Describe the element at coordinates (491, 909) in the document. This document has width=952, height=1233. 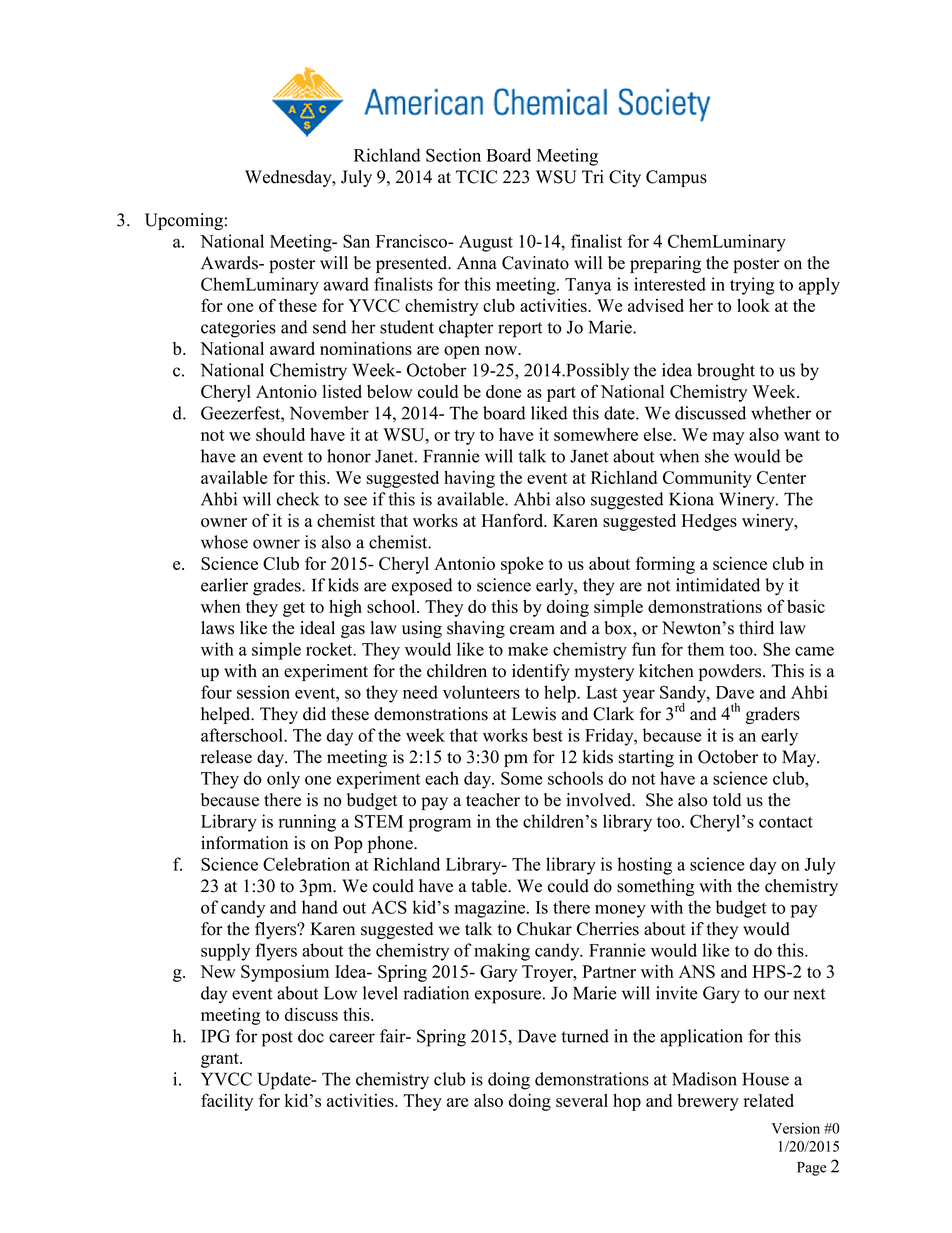
I see `magazine` at that location.
